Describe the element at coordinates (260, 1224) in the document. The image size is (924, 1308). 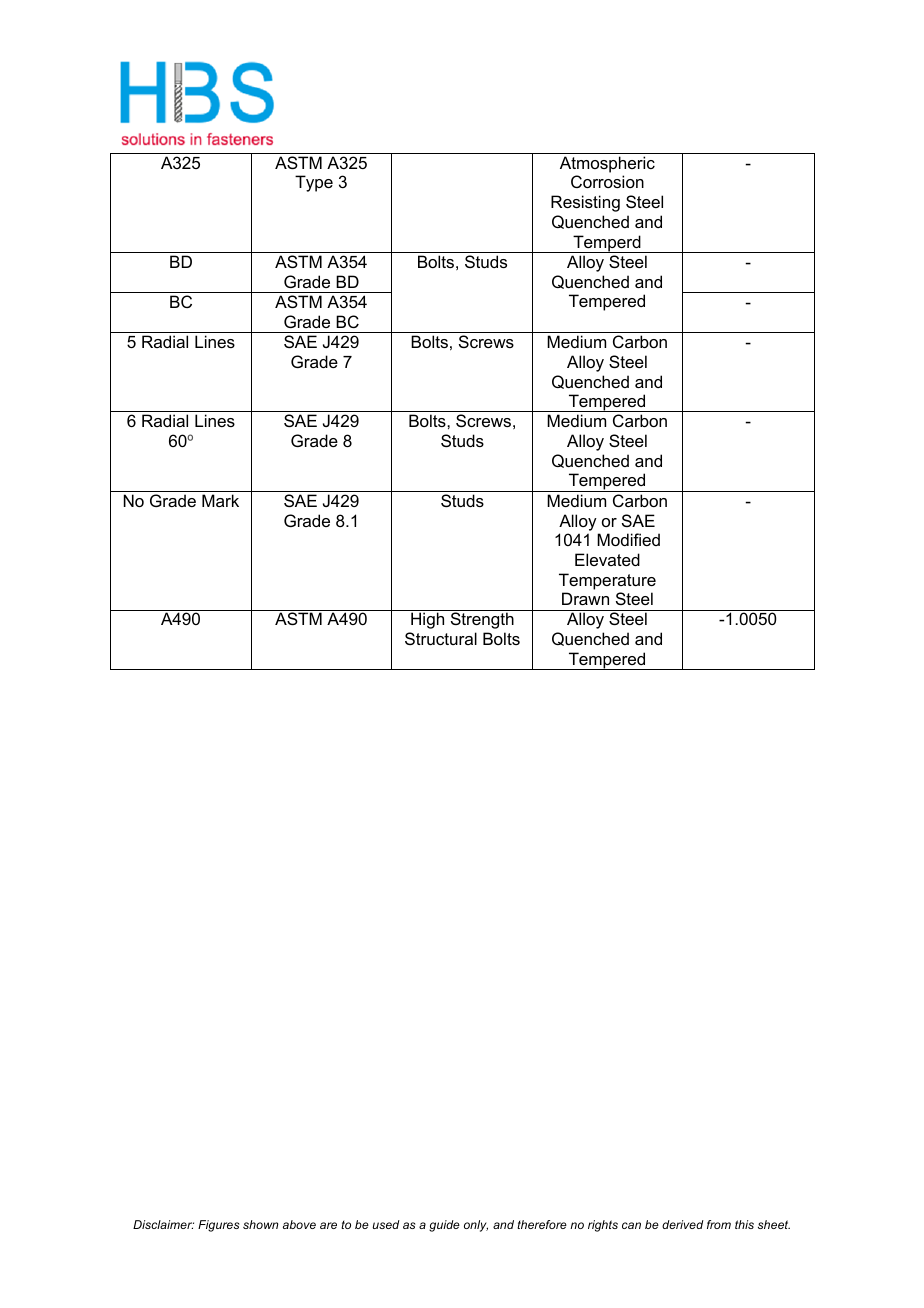
I see `shown` at that location.
